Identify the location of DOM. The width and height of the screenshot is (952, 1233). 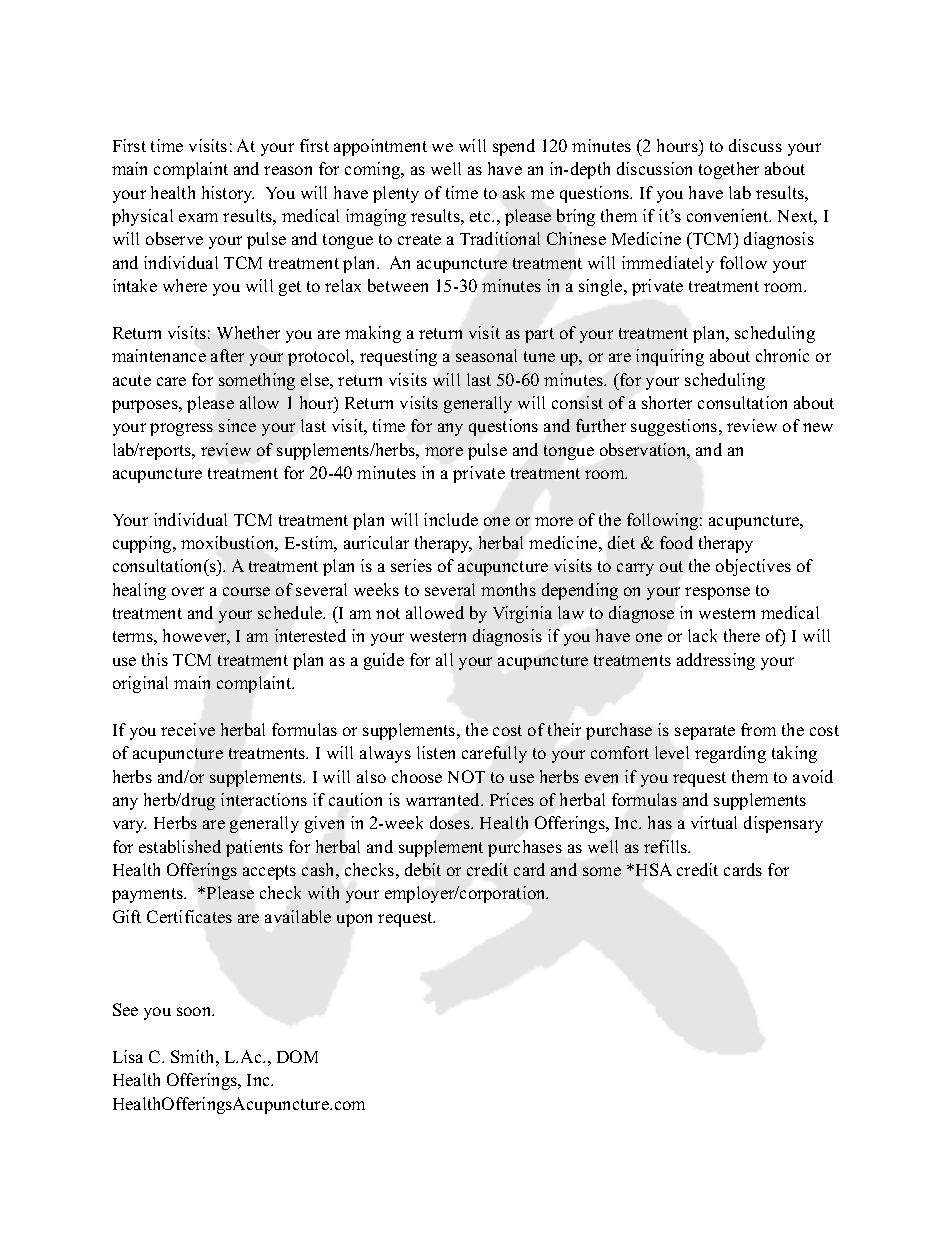
(297, 1056).
